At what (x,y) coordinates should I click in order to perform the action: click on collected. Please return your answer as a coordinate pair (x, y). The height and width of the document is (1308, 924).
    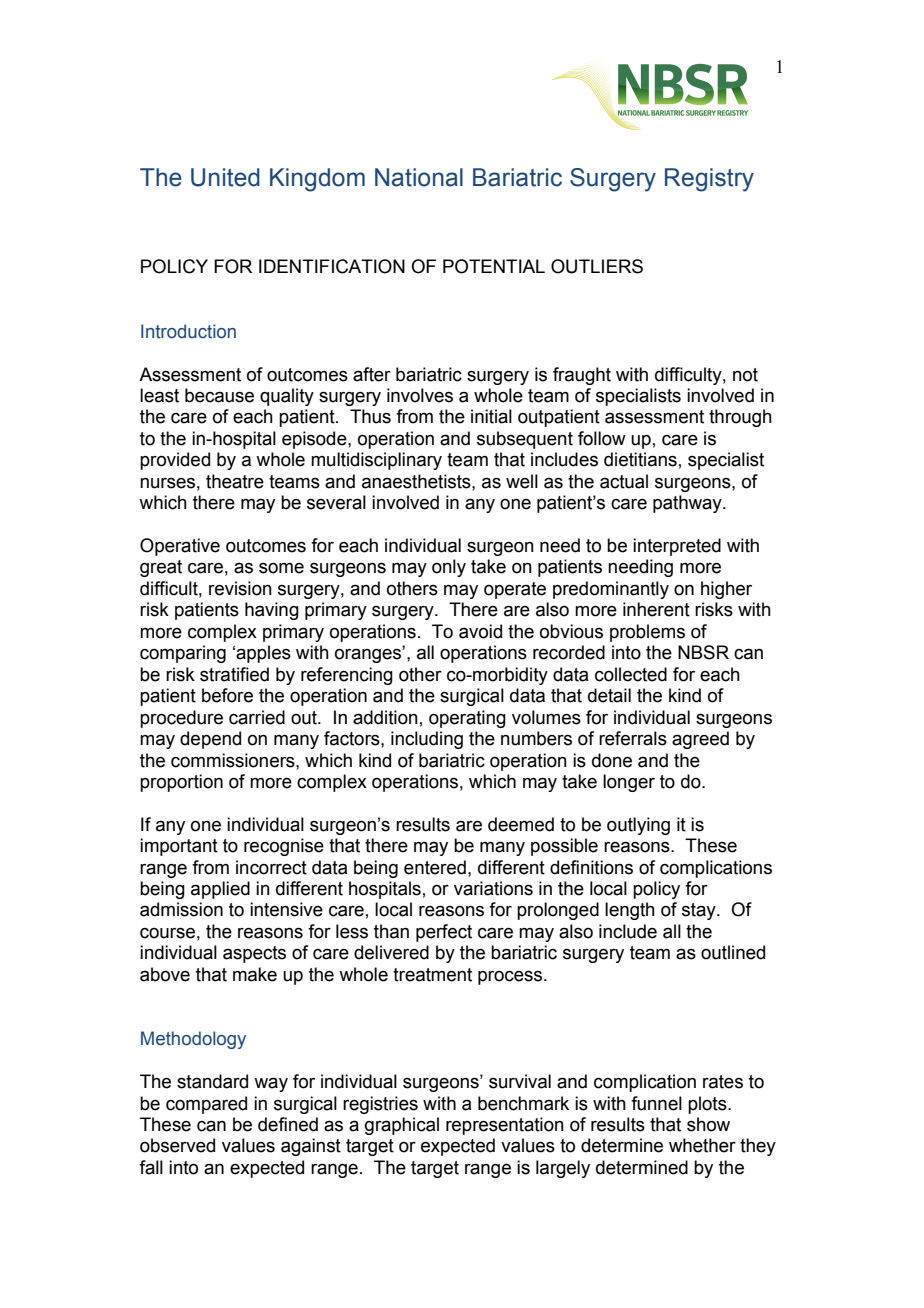
    Looking at the image, I should click on (631, 674).
